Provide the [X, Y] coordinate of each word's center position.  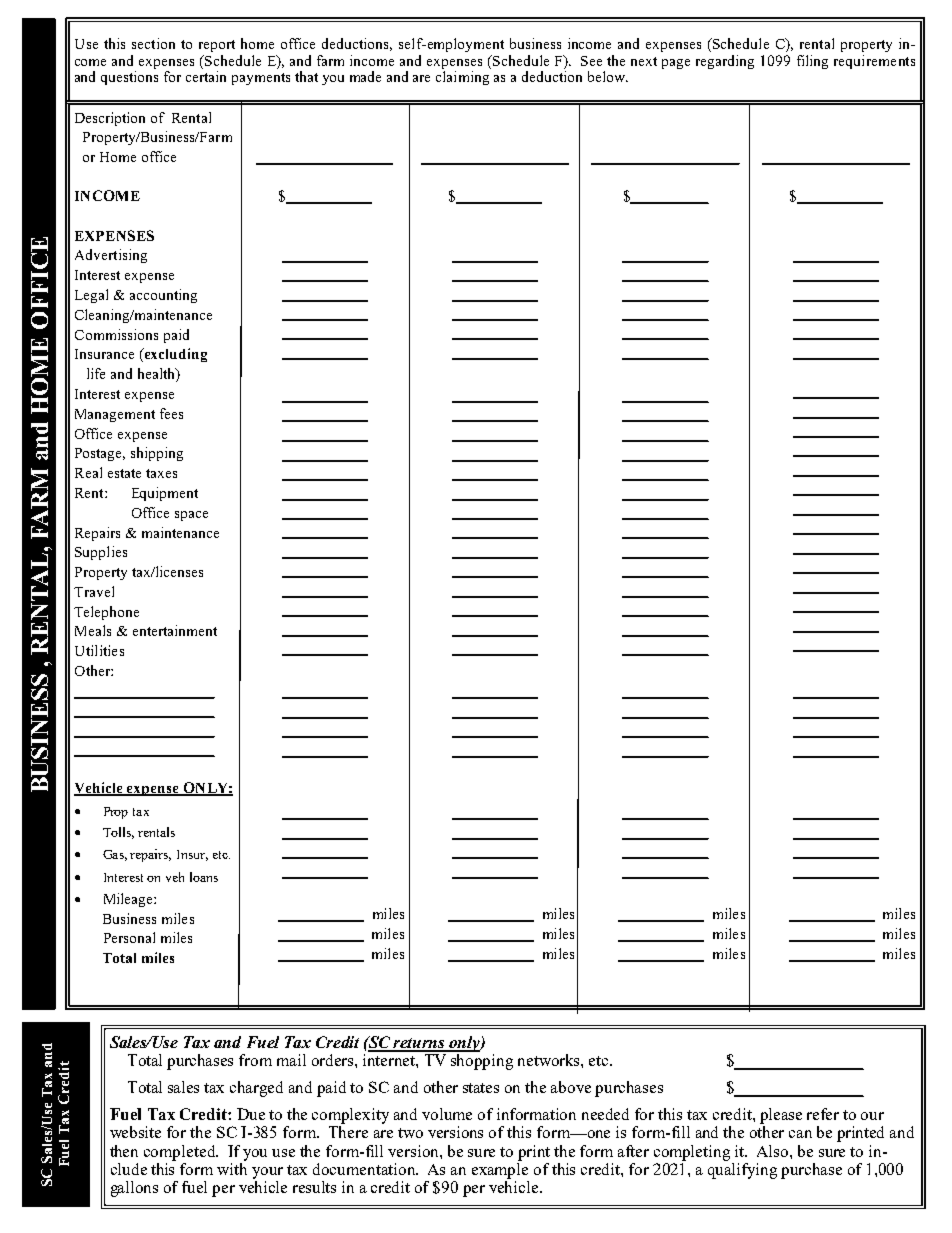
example [500, 1169]
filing [812, 62]
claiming [462, 78]
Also [774, 1151]
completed [181, 1153]
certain [206, 76]
